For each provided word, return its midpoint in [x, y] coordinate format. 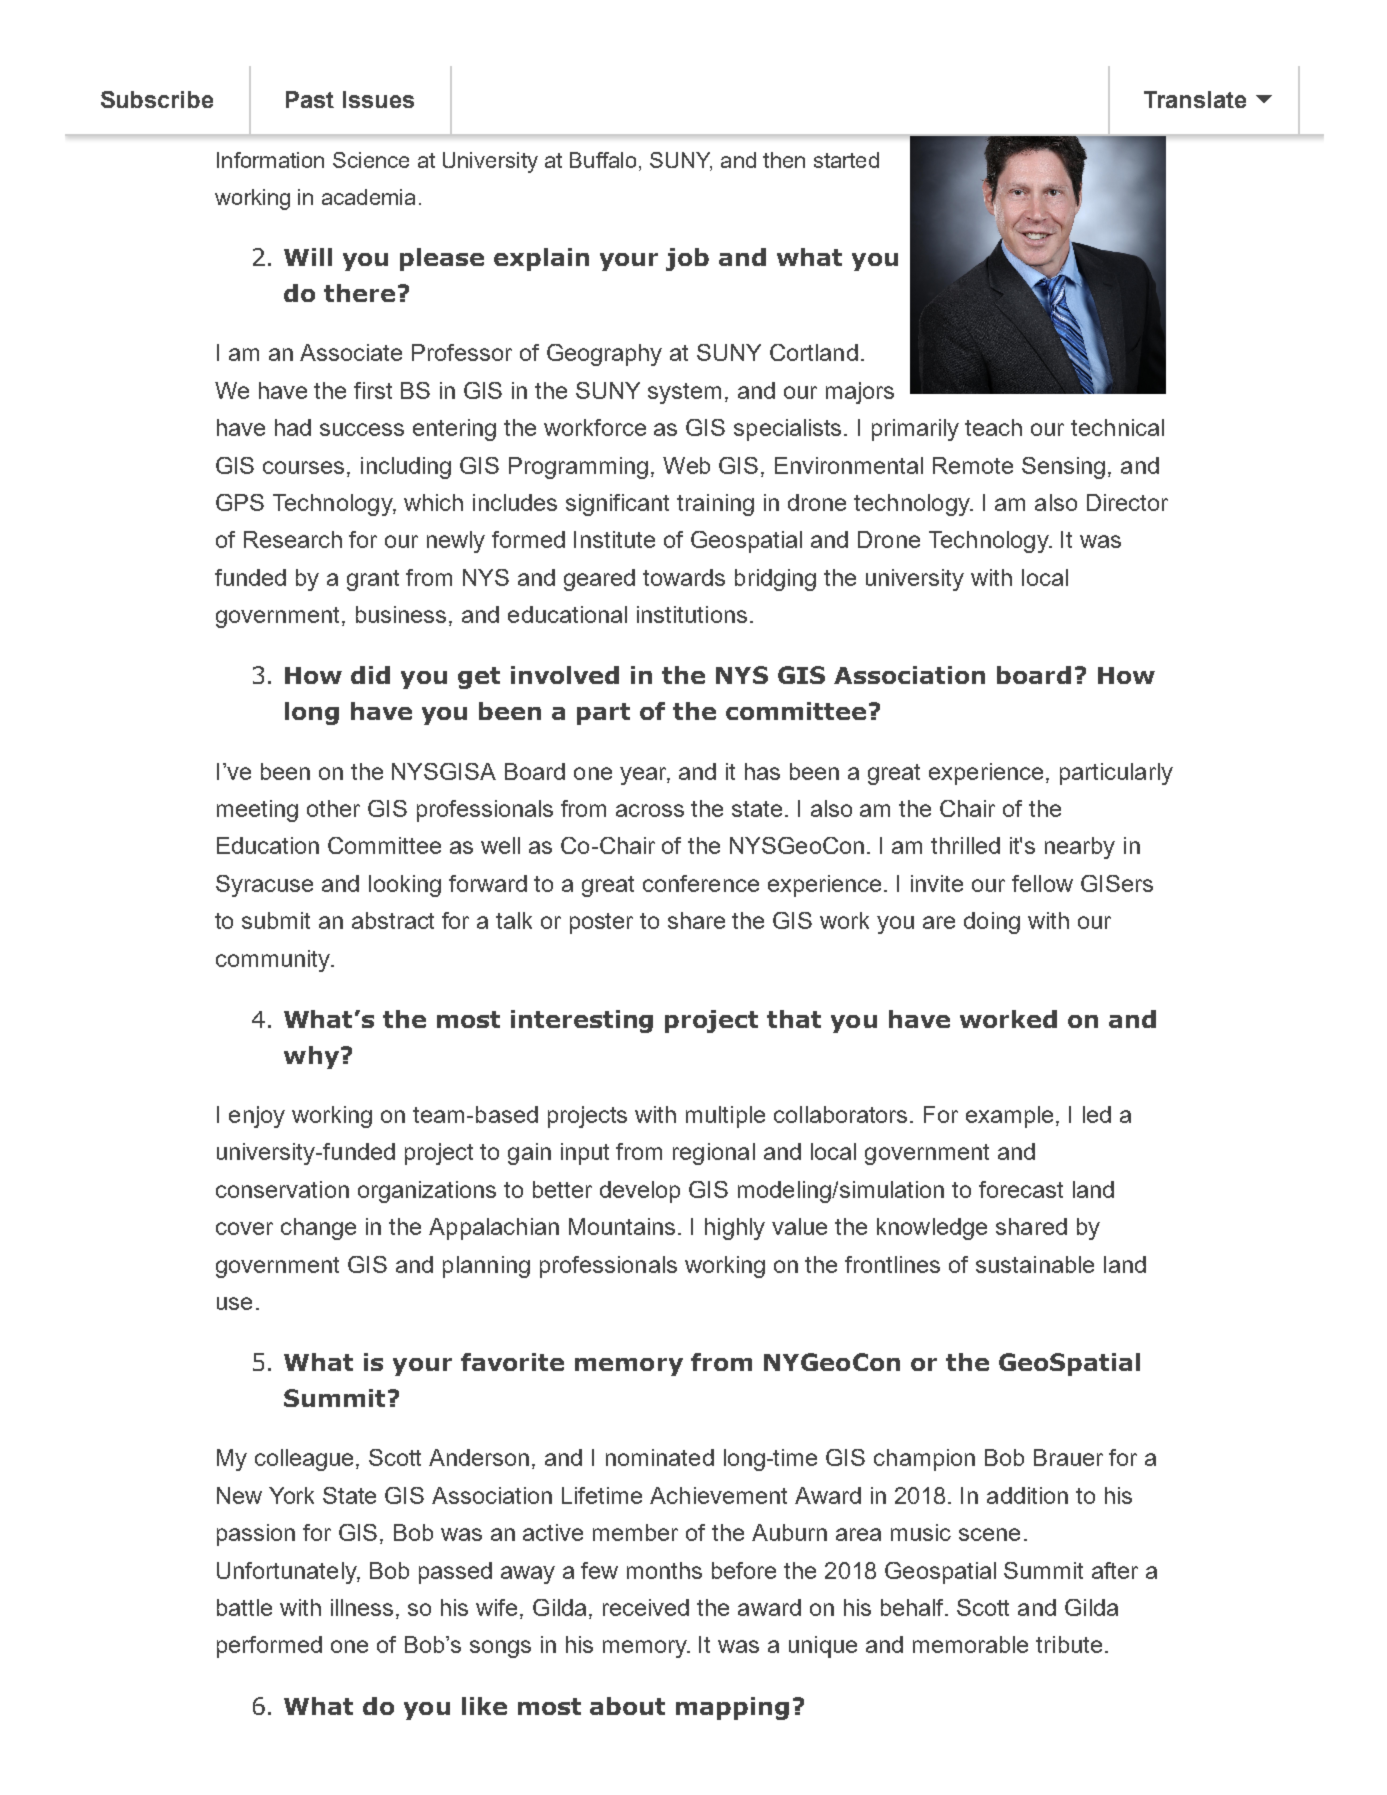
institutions [692, 614]
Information [270, 160]
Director [1127, 502]
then [784, 160]
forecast [1021, 1189]
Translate [1195, 99]
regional [714, 1154]
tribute [1069, 1644]
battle [244, 1607]
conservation [282, 1189]
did [370, 675]
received [646, 1607]
